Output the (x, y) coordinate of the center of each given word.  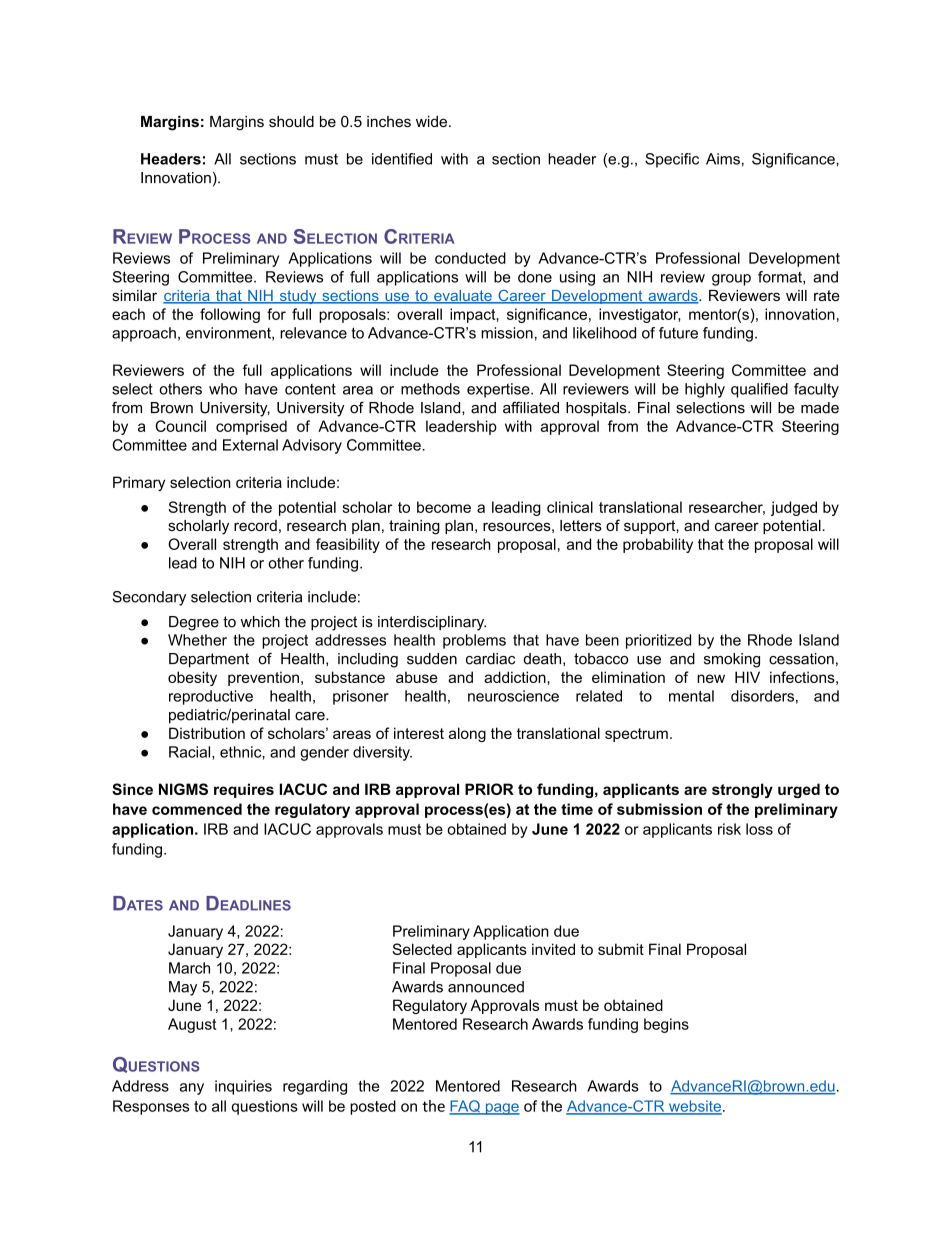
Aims (723, 159)
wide (433, 121)
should (291, 121)
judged (794, 508)
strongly (742, 790)
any (192, 1089)
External (250, 445)
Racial (191, 753)
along (467, 734)
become (444, 507)
